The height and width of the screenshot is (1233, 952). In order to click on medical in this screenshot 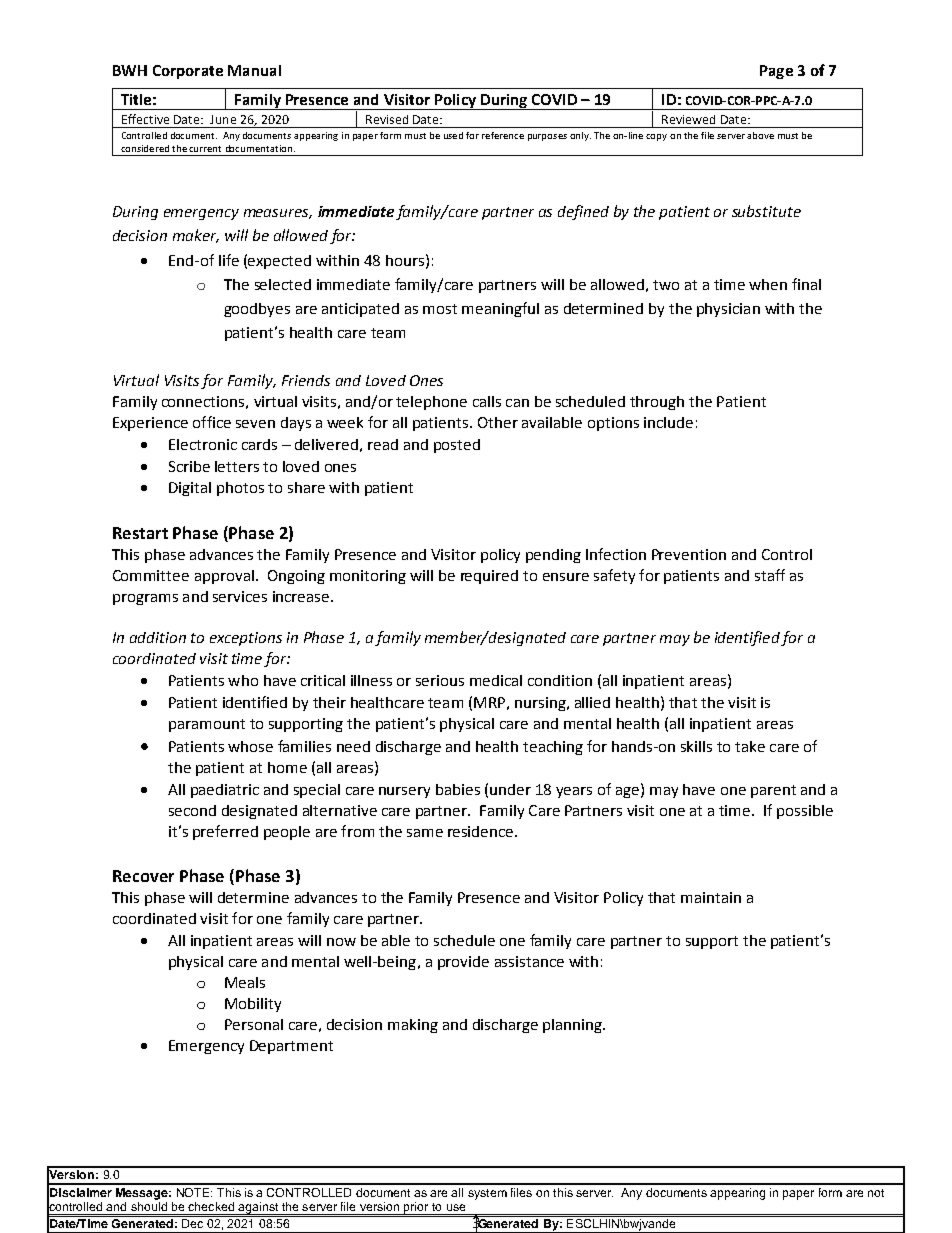, I will do `click(496, 680)`.
